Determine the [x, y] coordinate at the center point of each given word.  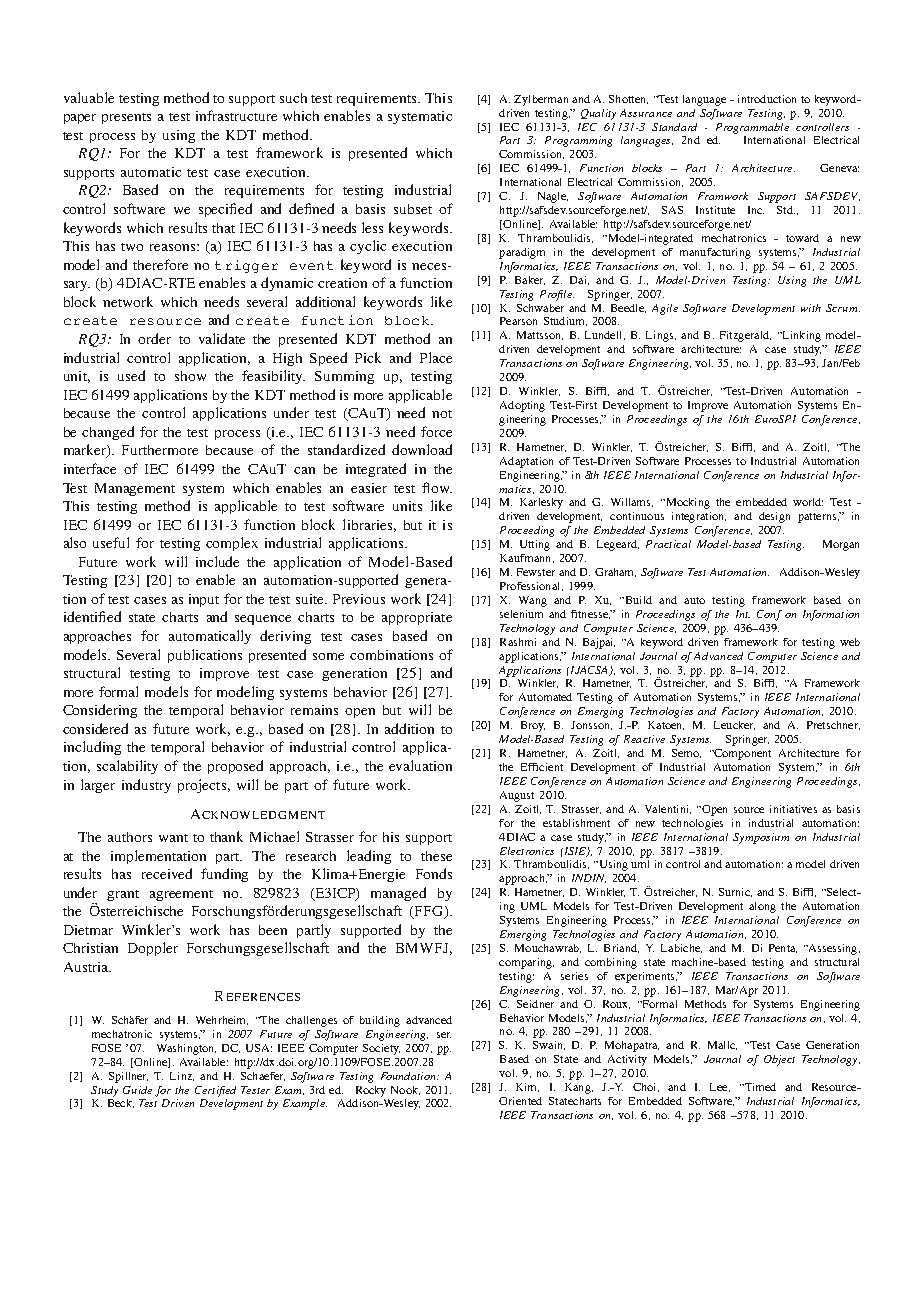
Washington [186, 1049]
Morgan [841, 545]
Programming [578, 141]
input [204, 600]
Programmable [752, 128]
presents [126, 118]
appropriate [417, 618]
